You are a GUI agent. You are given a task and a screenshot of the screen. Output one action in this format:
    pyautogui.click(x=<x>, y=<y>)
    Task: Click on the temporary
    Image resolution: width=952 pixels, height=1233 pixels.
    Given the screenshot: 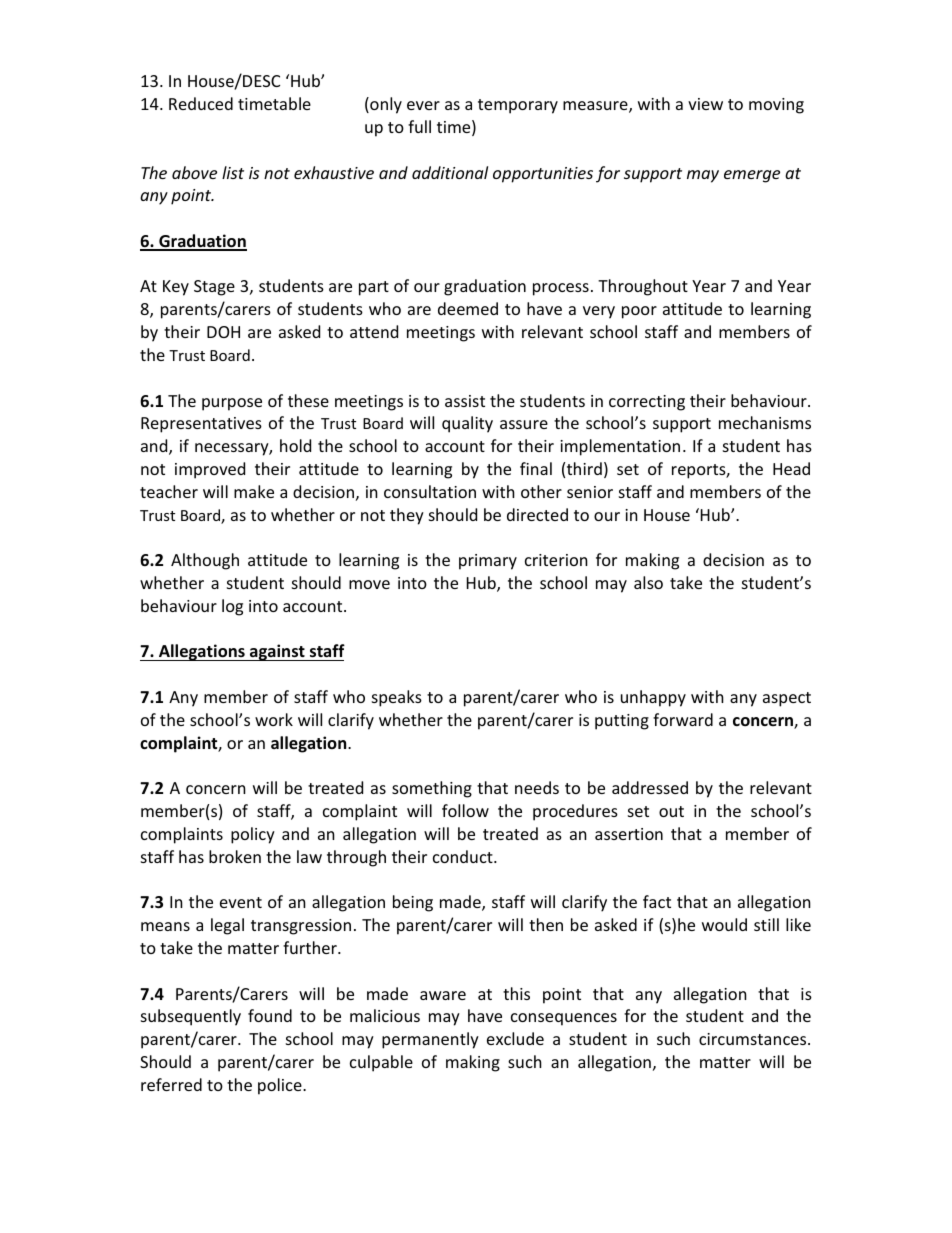 What is the action you would take?
    pyautogui.click(x=518, y=106)
